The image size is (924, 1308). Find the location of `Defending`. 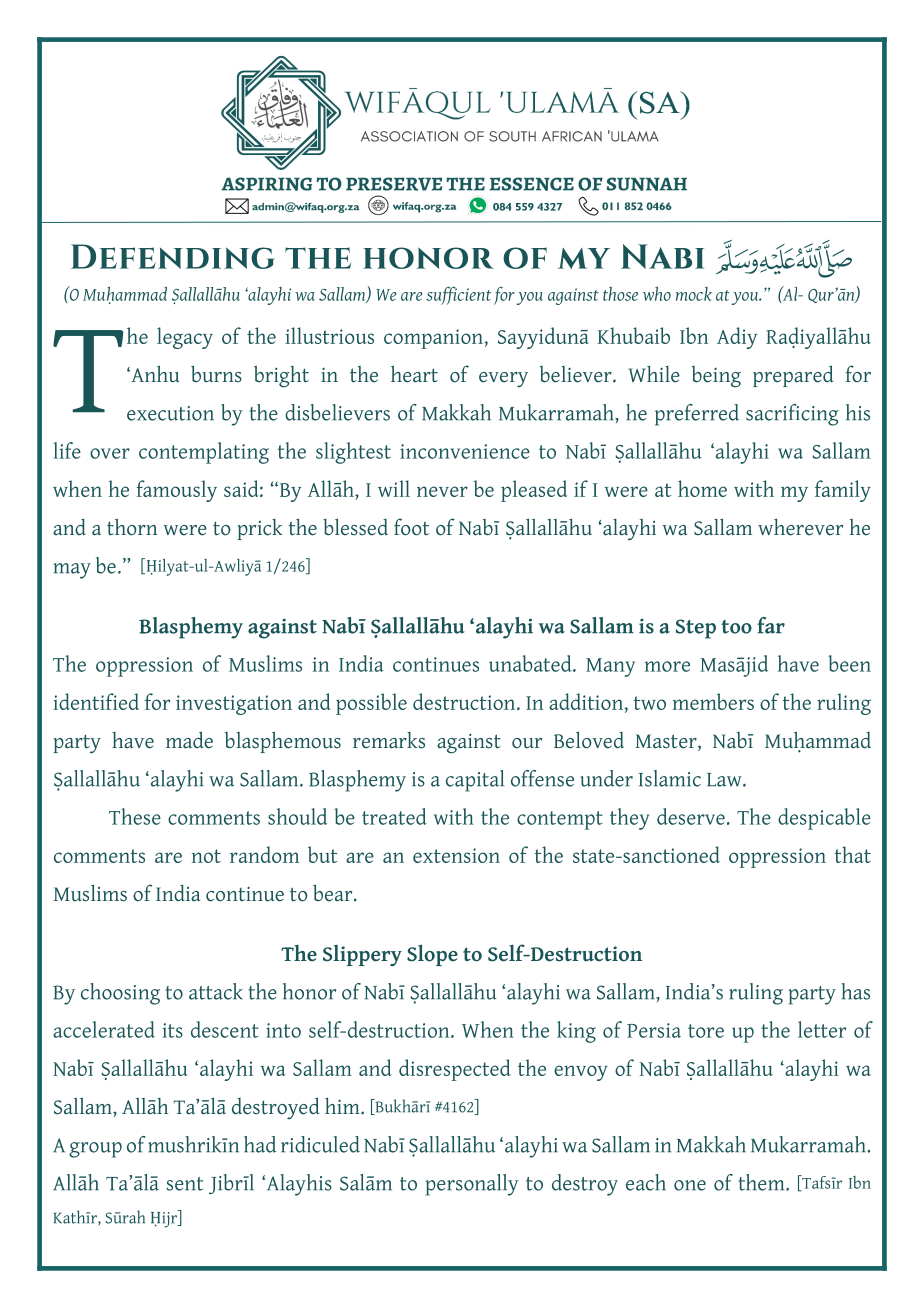

Defending is located at coordinates (173, 256).
